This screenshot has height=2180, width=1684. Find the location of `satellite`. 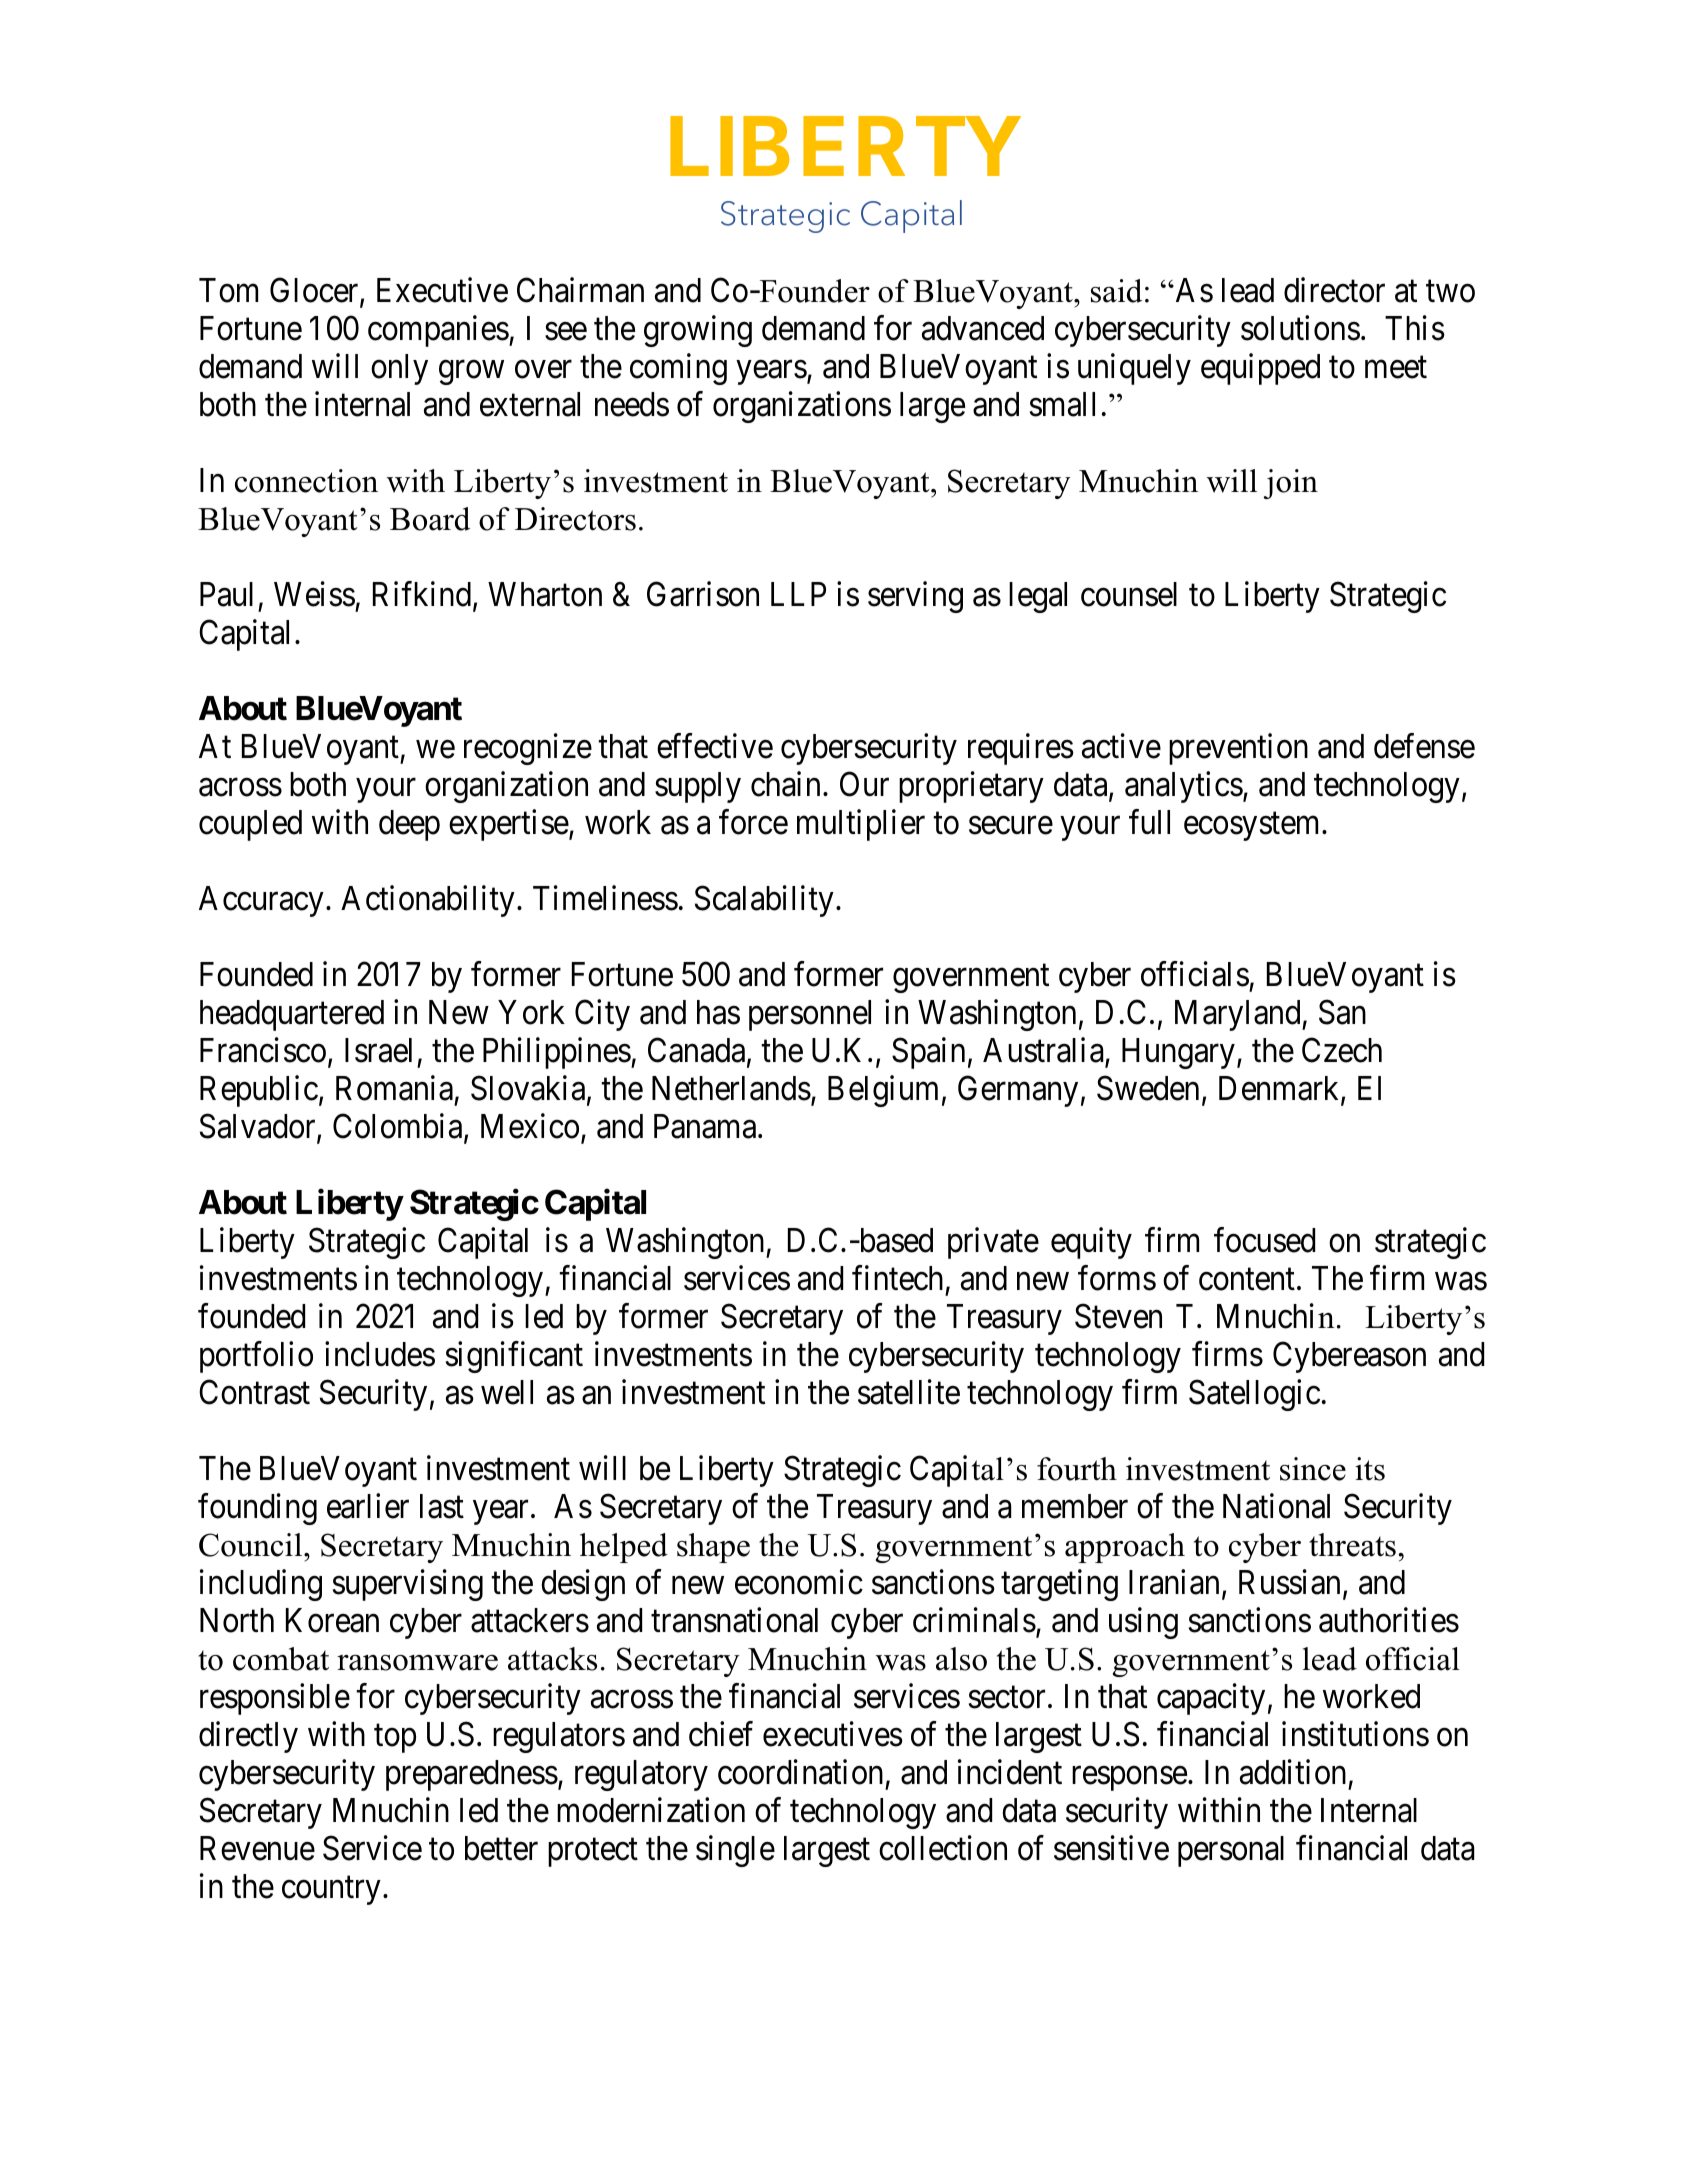

satellite is located at coordinates (909, 1392).
